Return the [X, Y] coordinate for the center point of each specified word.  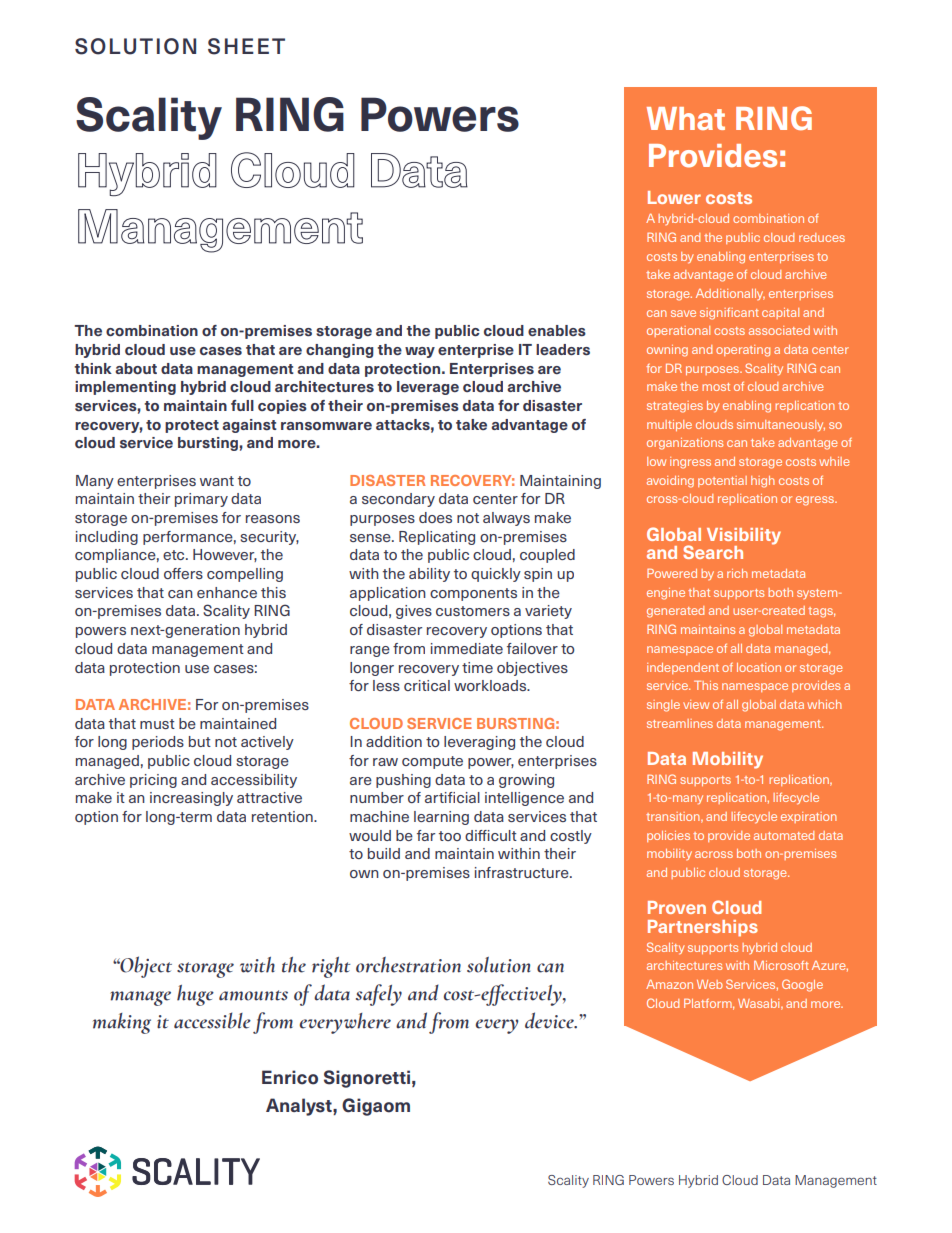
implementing [125, 388]
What [686, 118]
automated [784, 835]
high [763, 482]
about [136, 369]
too [450, 836]
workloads [491, 685]
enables [557, 331]
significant [729, 313]
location [759, 667]
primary [201, 500]
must [157, 724]
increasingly [191, 799]
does [435, 517]
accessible [212, 1020]
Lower [674, 197]
